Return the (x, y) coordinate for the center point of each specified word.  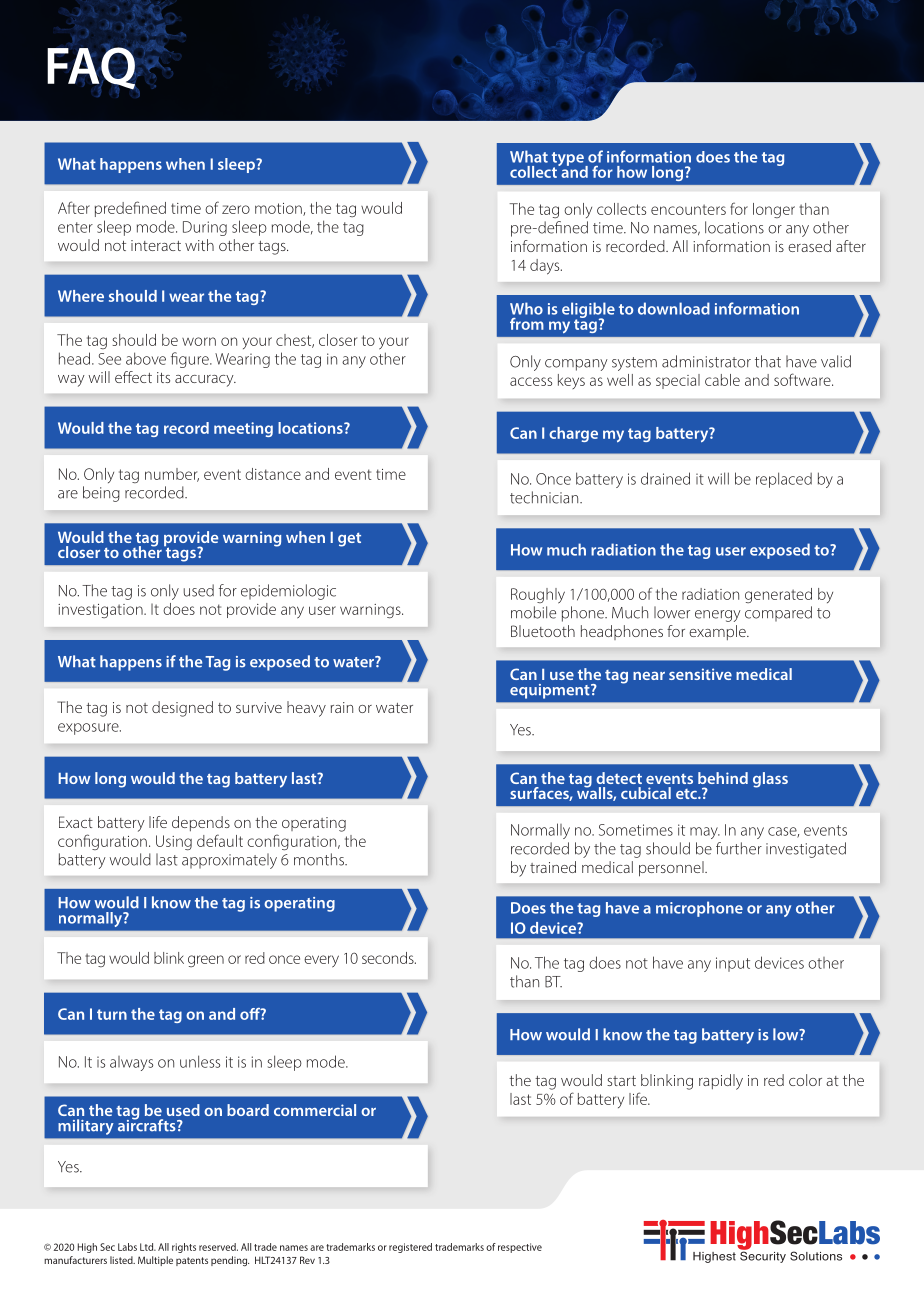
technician (545, 497)
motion (279, 209)
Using (174, 842)
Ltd (148, 1247)
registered (410, 1248)
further (739, 848)
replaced (784, 480)
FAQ (92, 68)
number (172, 475)
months (320, 859)
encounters (688, 209)
